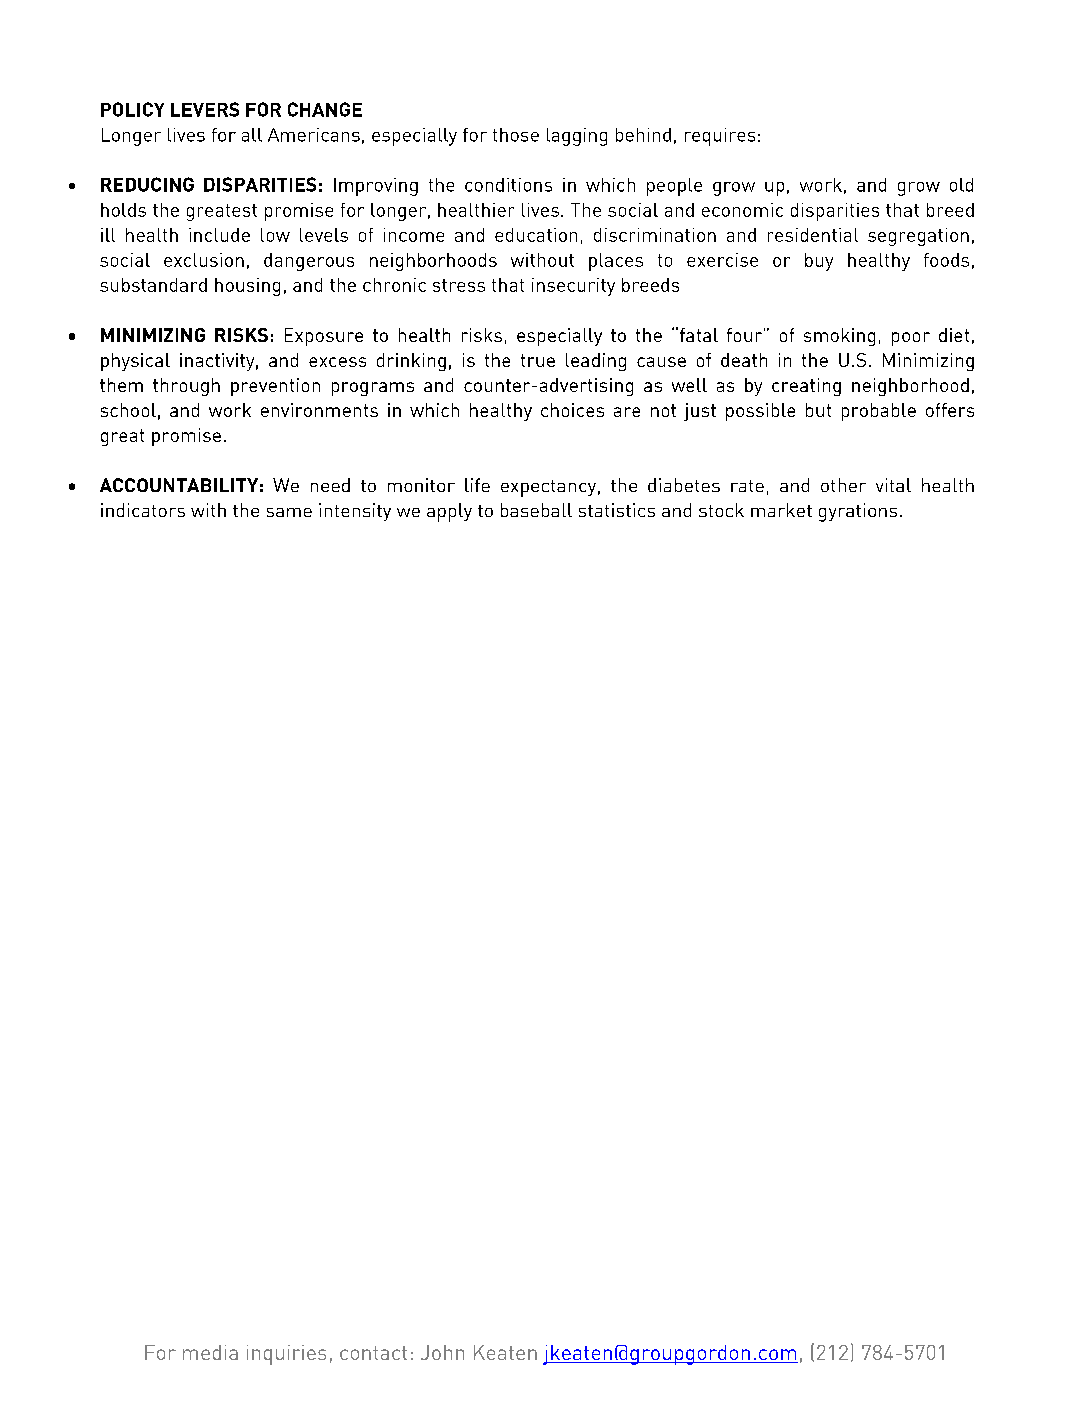 The height and width of the image is (1411, 1091). Describe the element at coordinates (516, 135) in the image. I see `those` at that location.
